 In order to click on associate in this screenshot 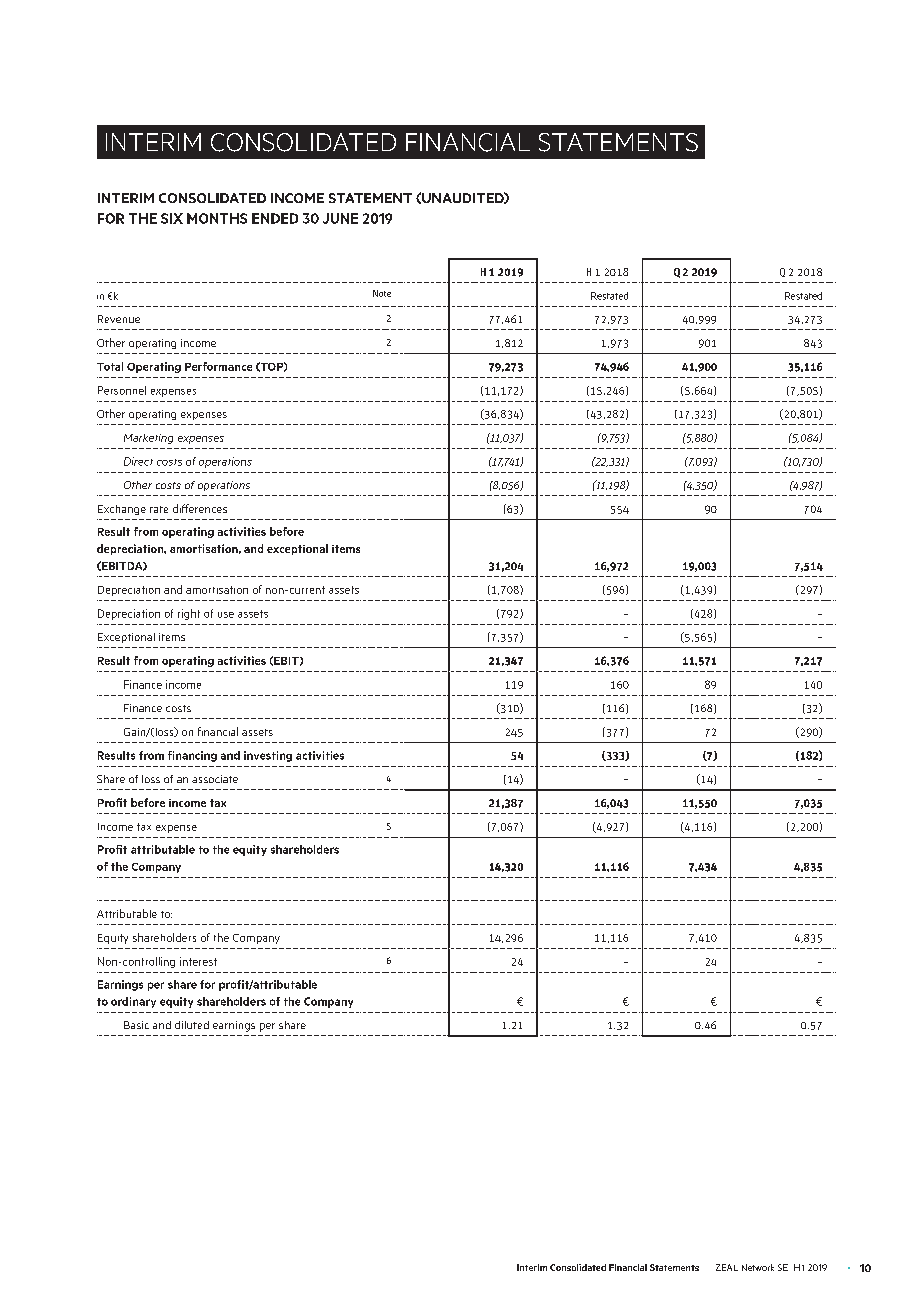, I will do `click(215, 779)`.
